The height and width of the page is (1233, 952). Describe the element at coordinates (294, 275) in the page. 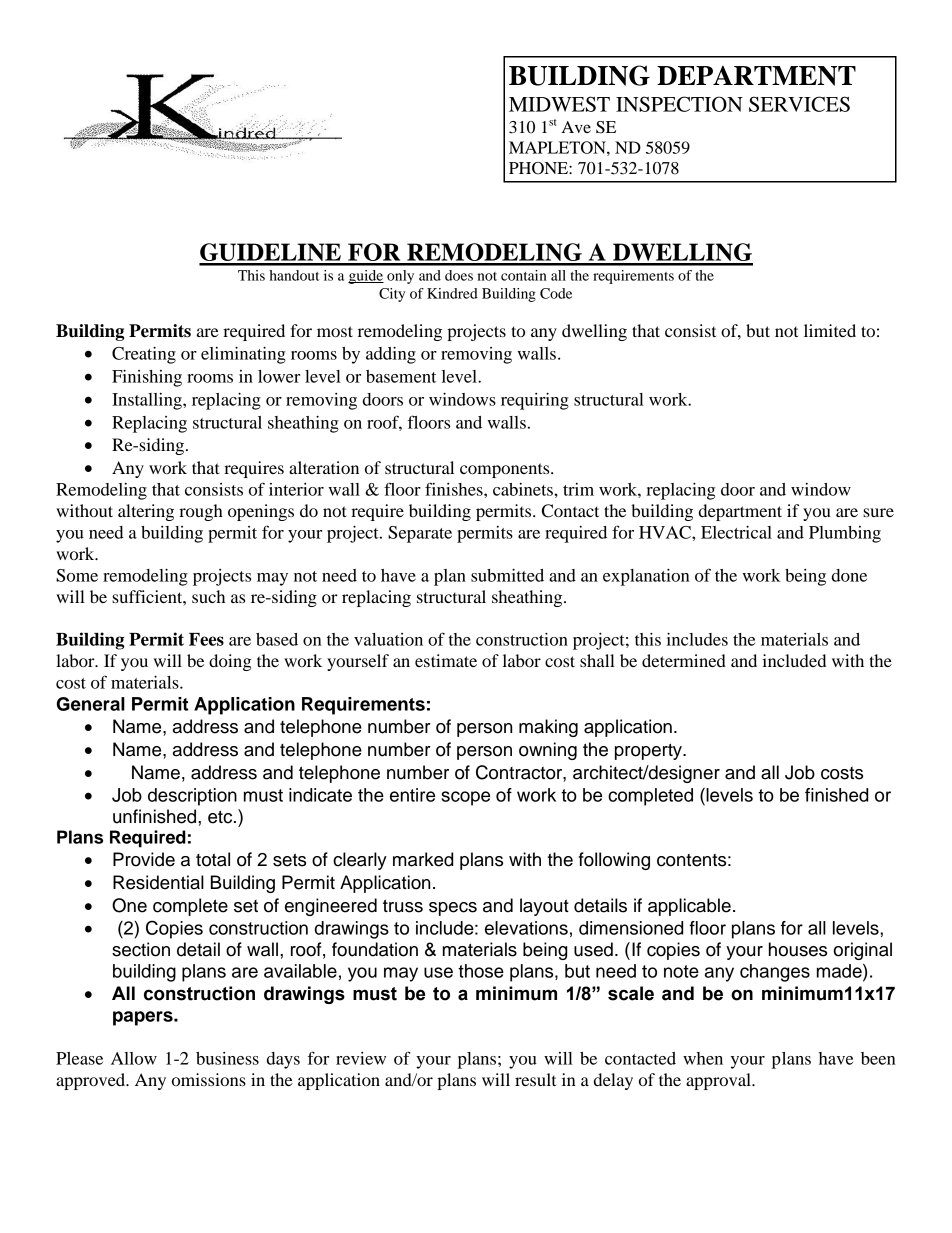

I see `handout` at that location.
